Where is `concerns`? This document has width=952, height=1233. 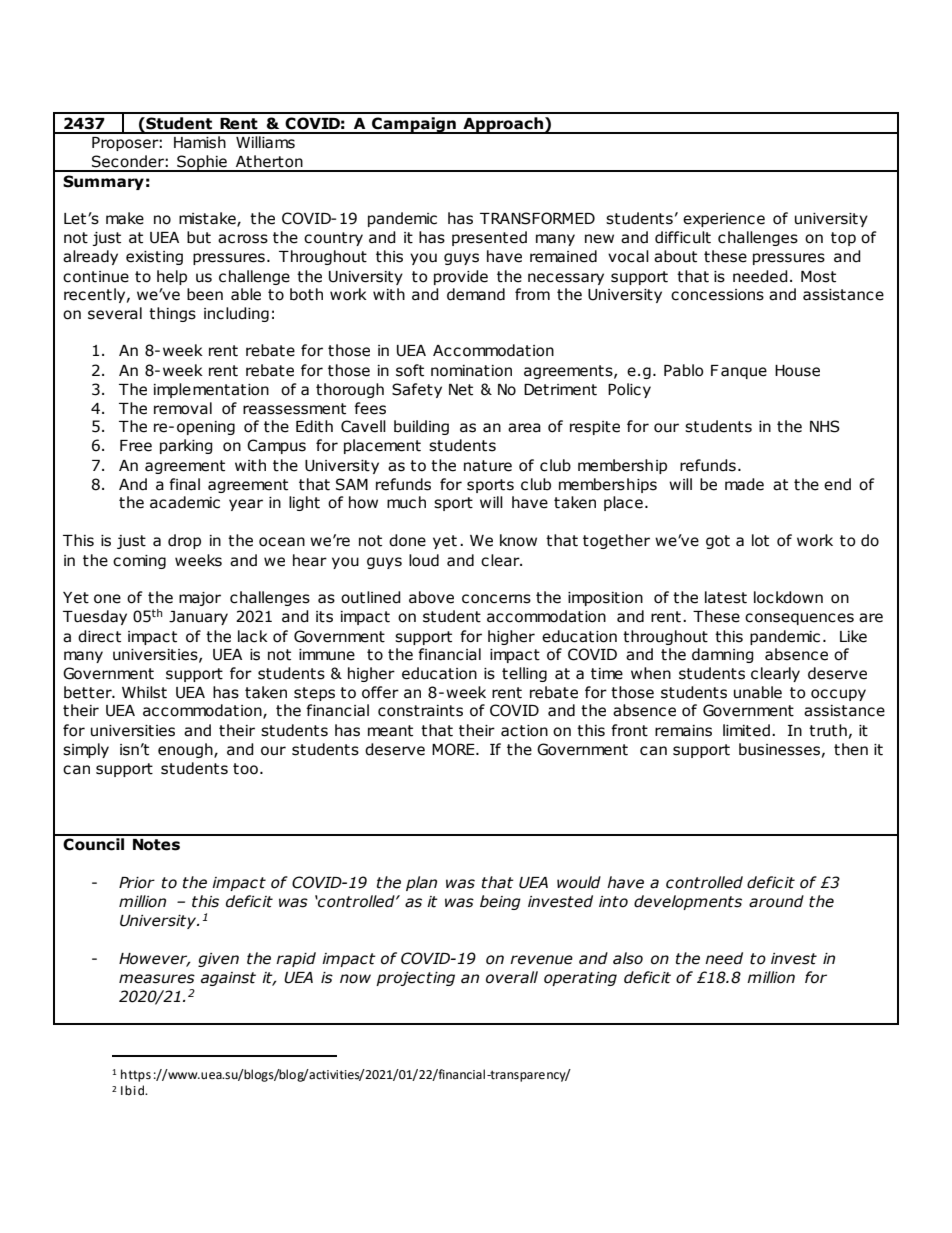 concerns is located at coordinates (496, 599).
